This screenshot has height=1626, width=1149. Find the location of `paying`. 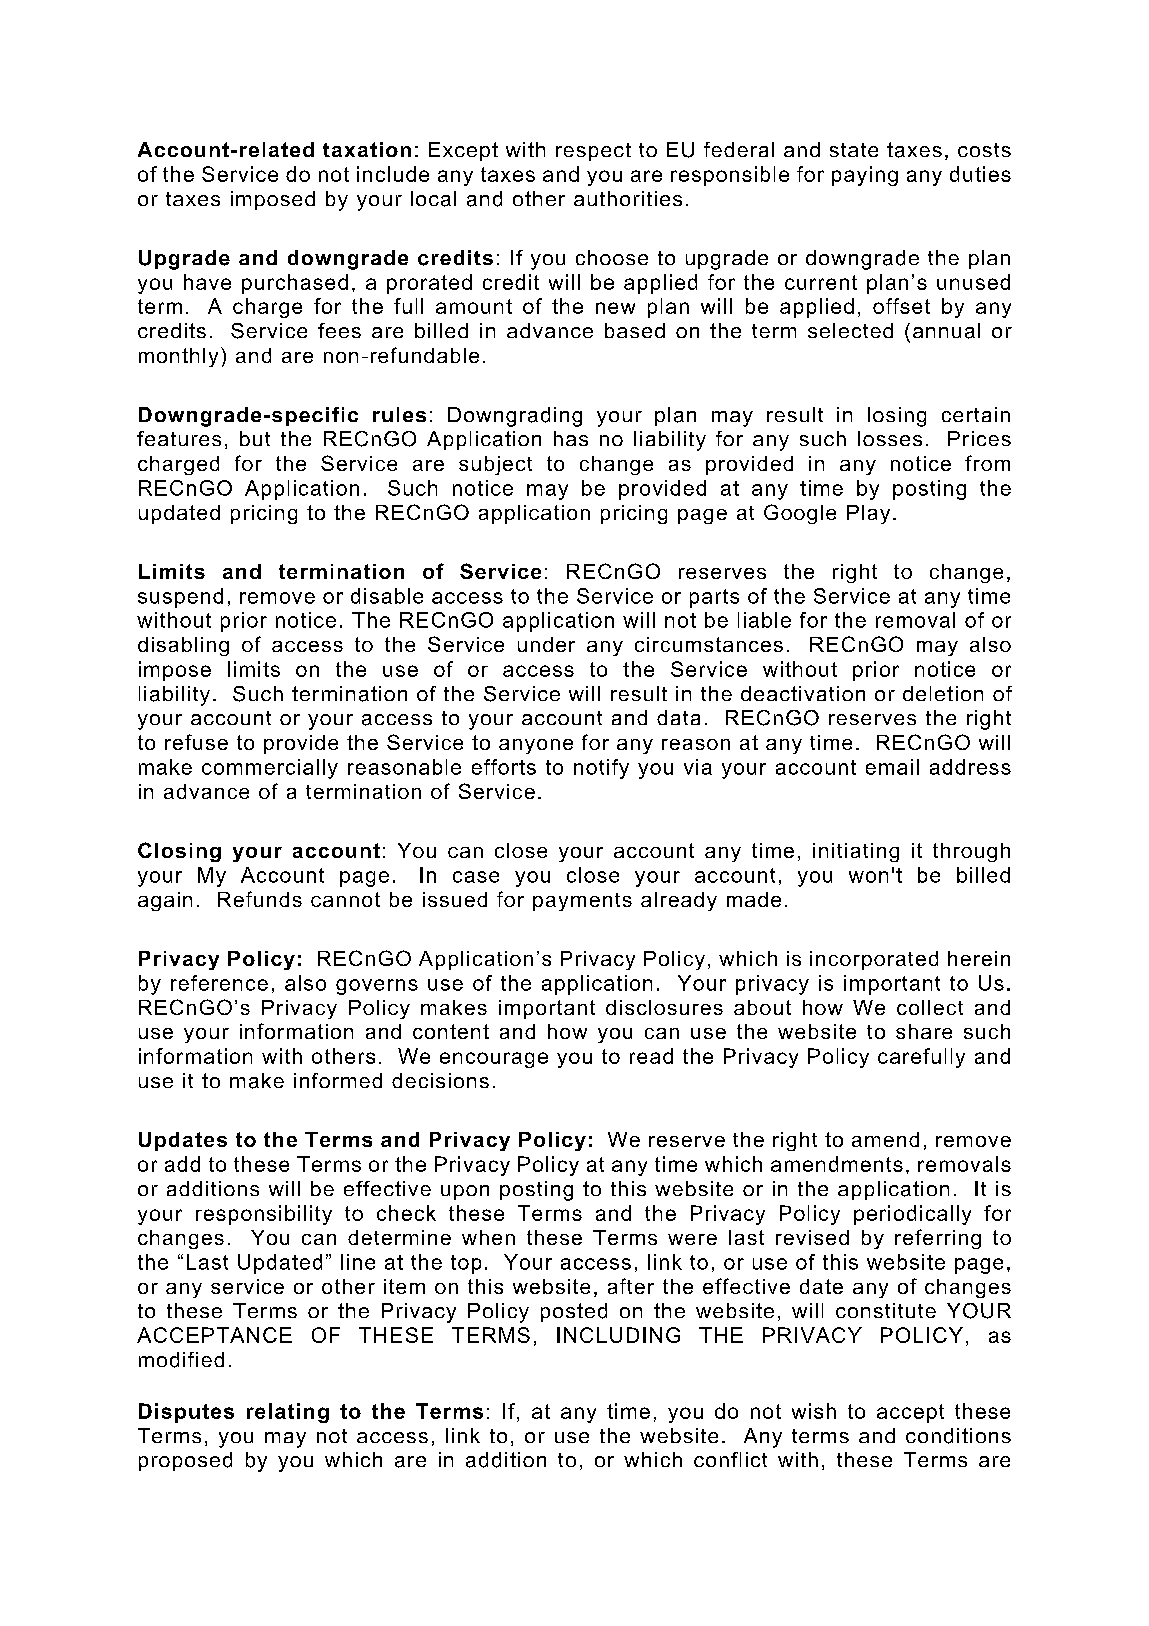

paying is located at coordinates (865, 176).
